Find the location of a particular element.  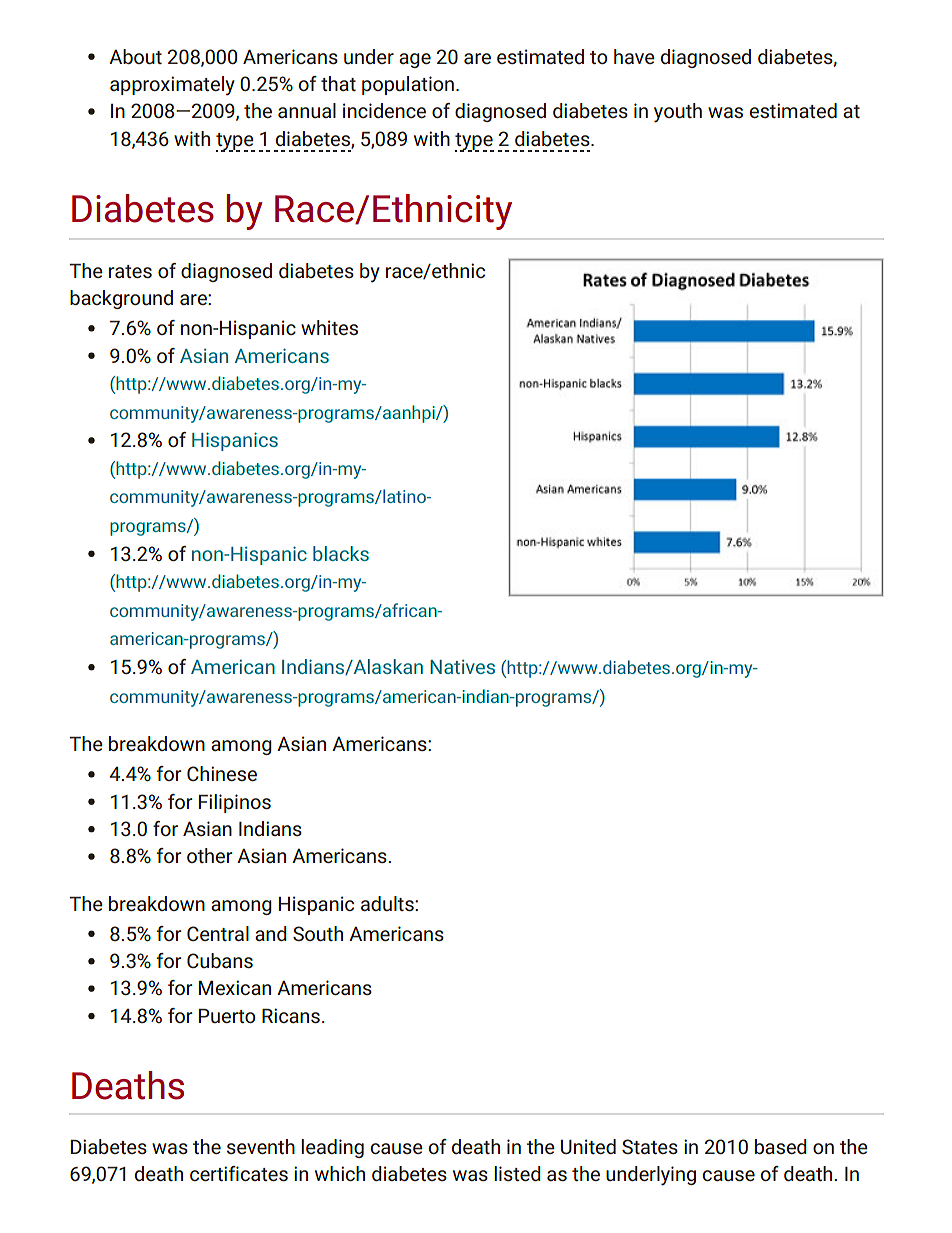

population is located at coordinates (408, 85).
